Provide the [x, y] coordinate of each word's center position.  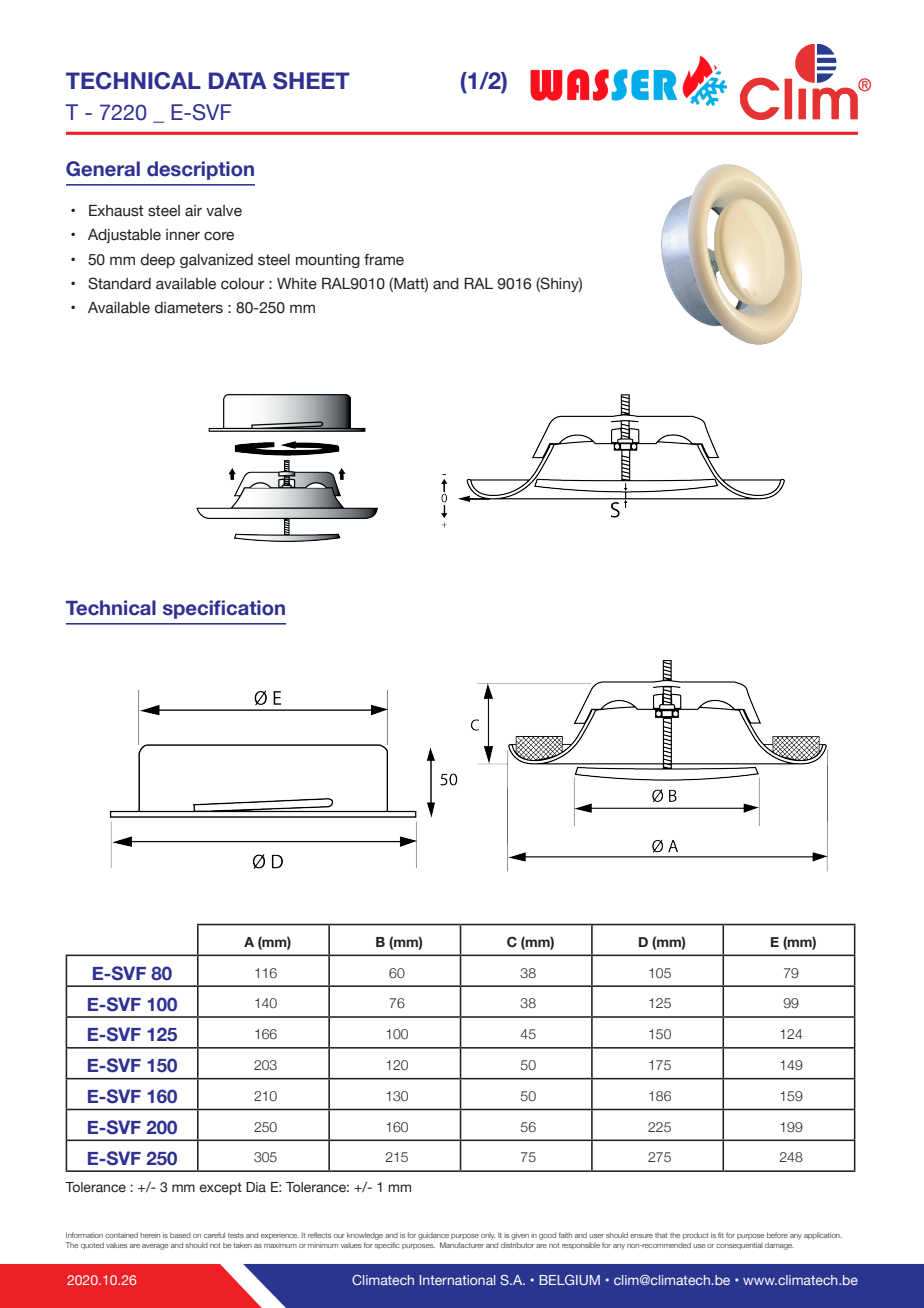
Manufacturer [462, 1245]
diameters [189, 308]
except [220, 1188]
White [297, 284]
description [200, 170]
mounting [328, 261]
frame [384, 260]
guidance [433, 1236]
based [180, 1235]
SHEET [311, 81]
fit [721, 1235]
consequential [739, 1245]
